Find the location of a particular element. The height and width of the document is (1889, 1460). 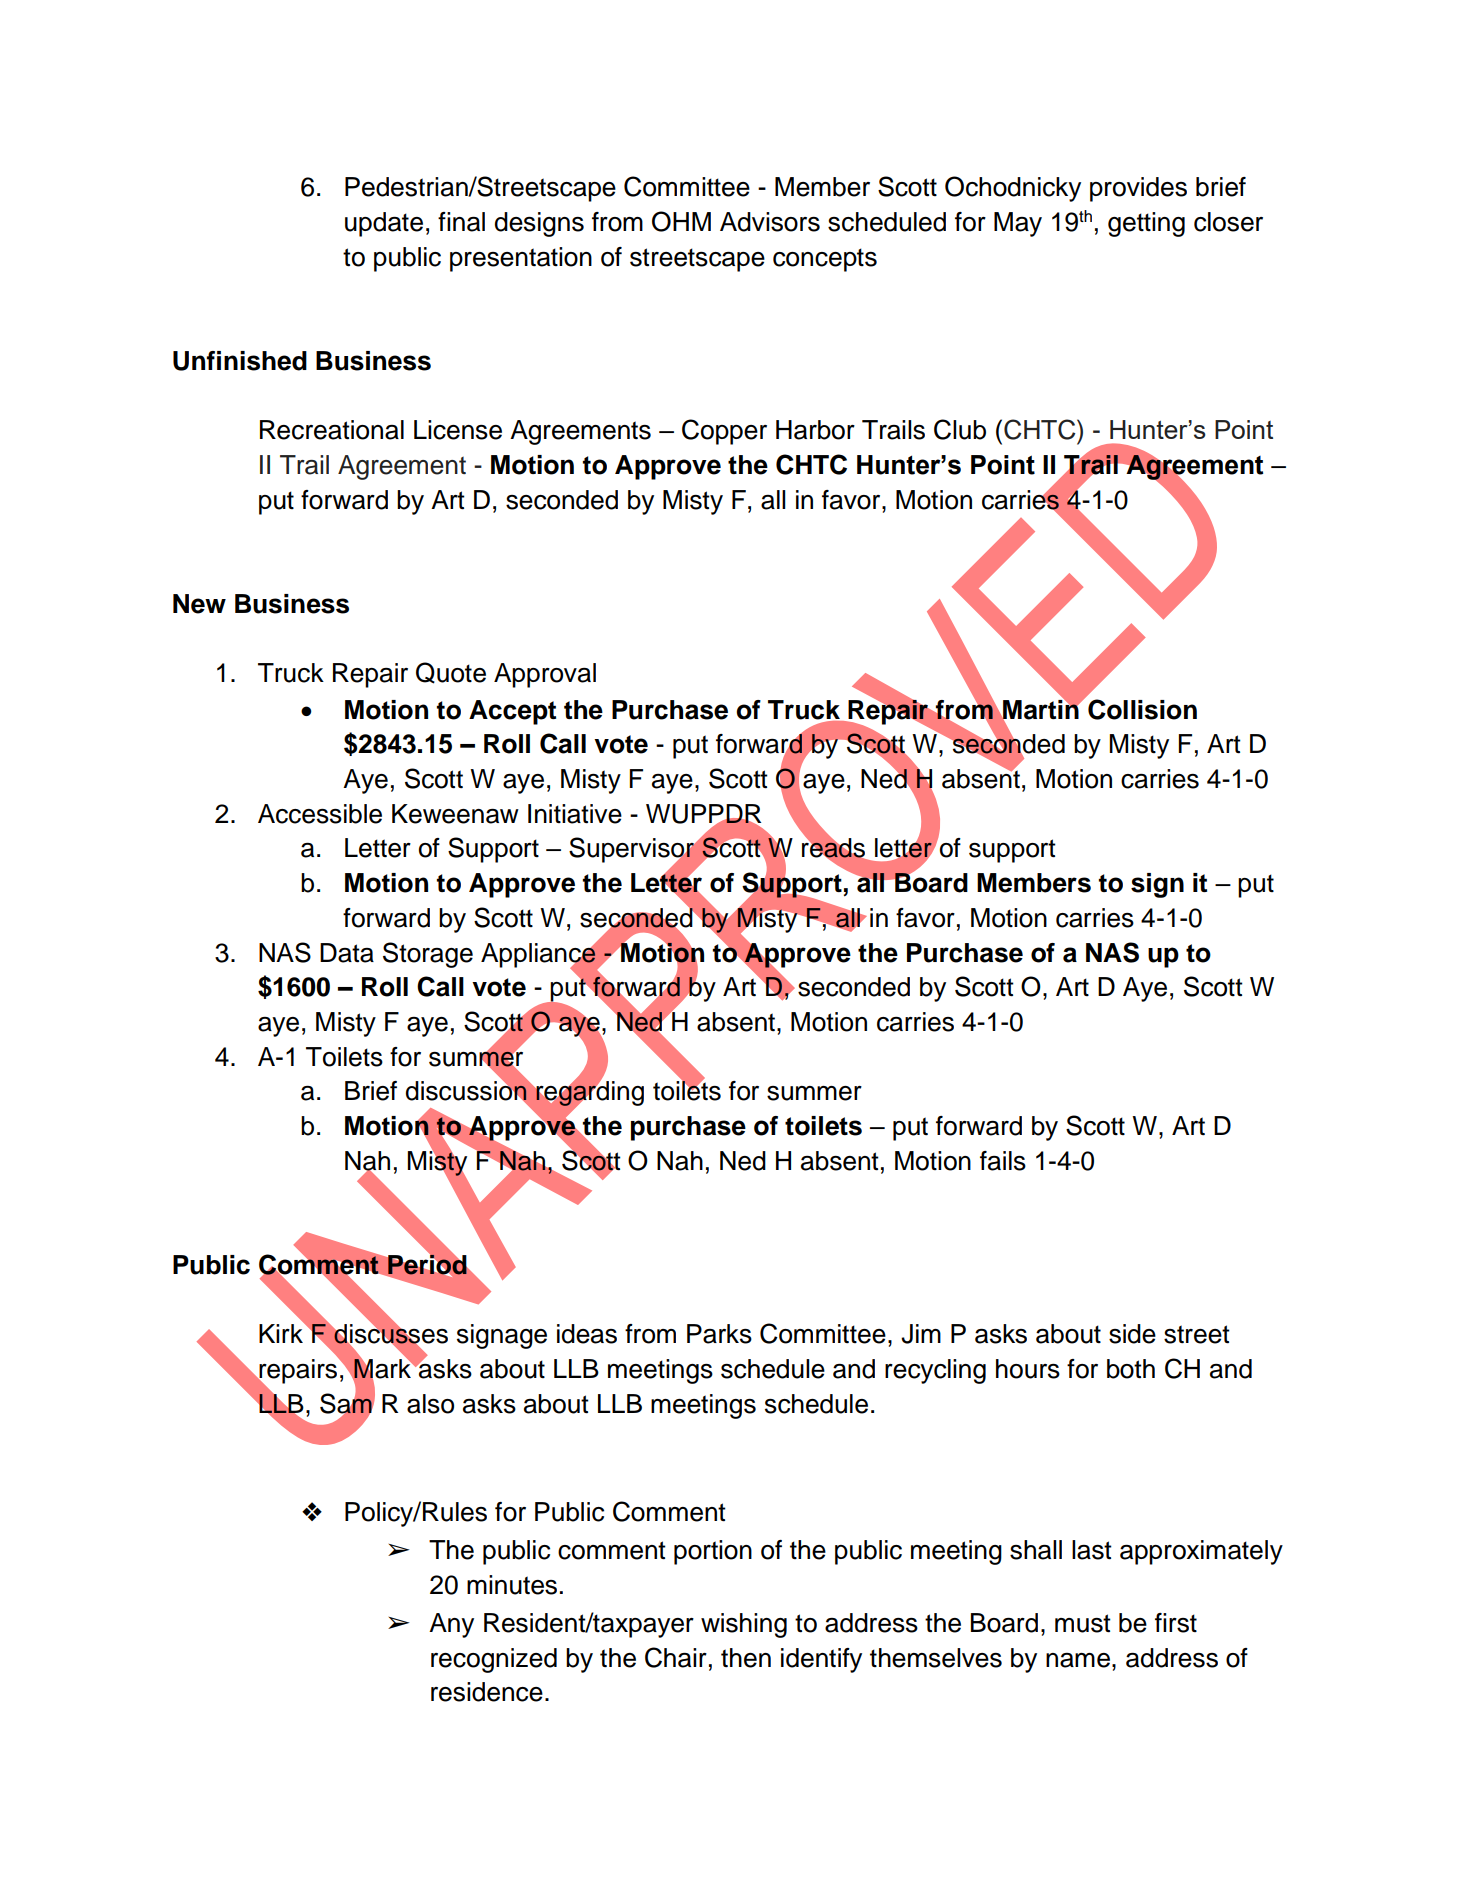

update is located at coordinates (384, 224).
